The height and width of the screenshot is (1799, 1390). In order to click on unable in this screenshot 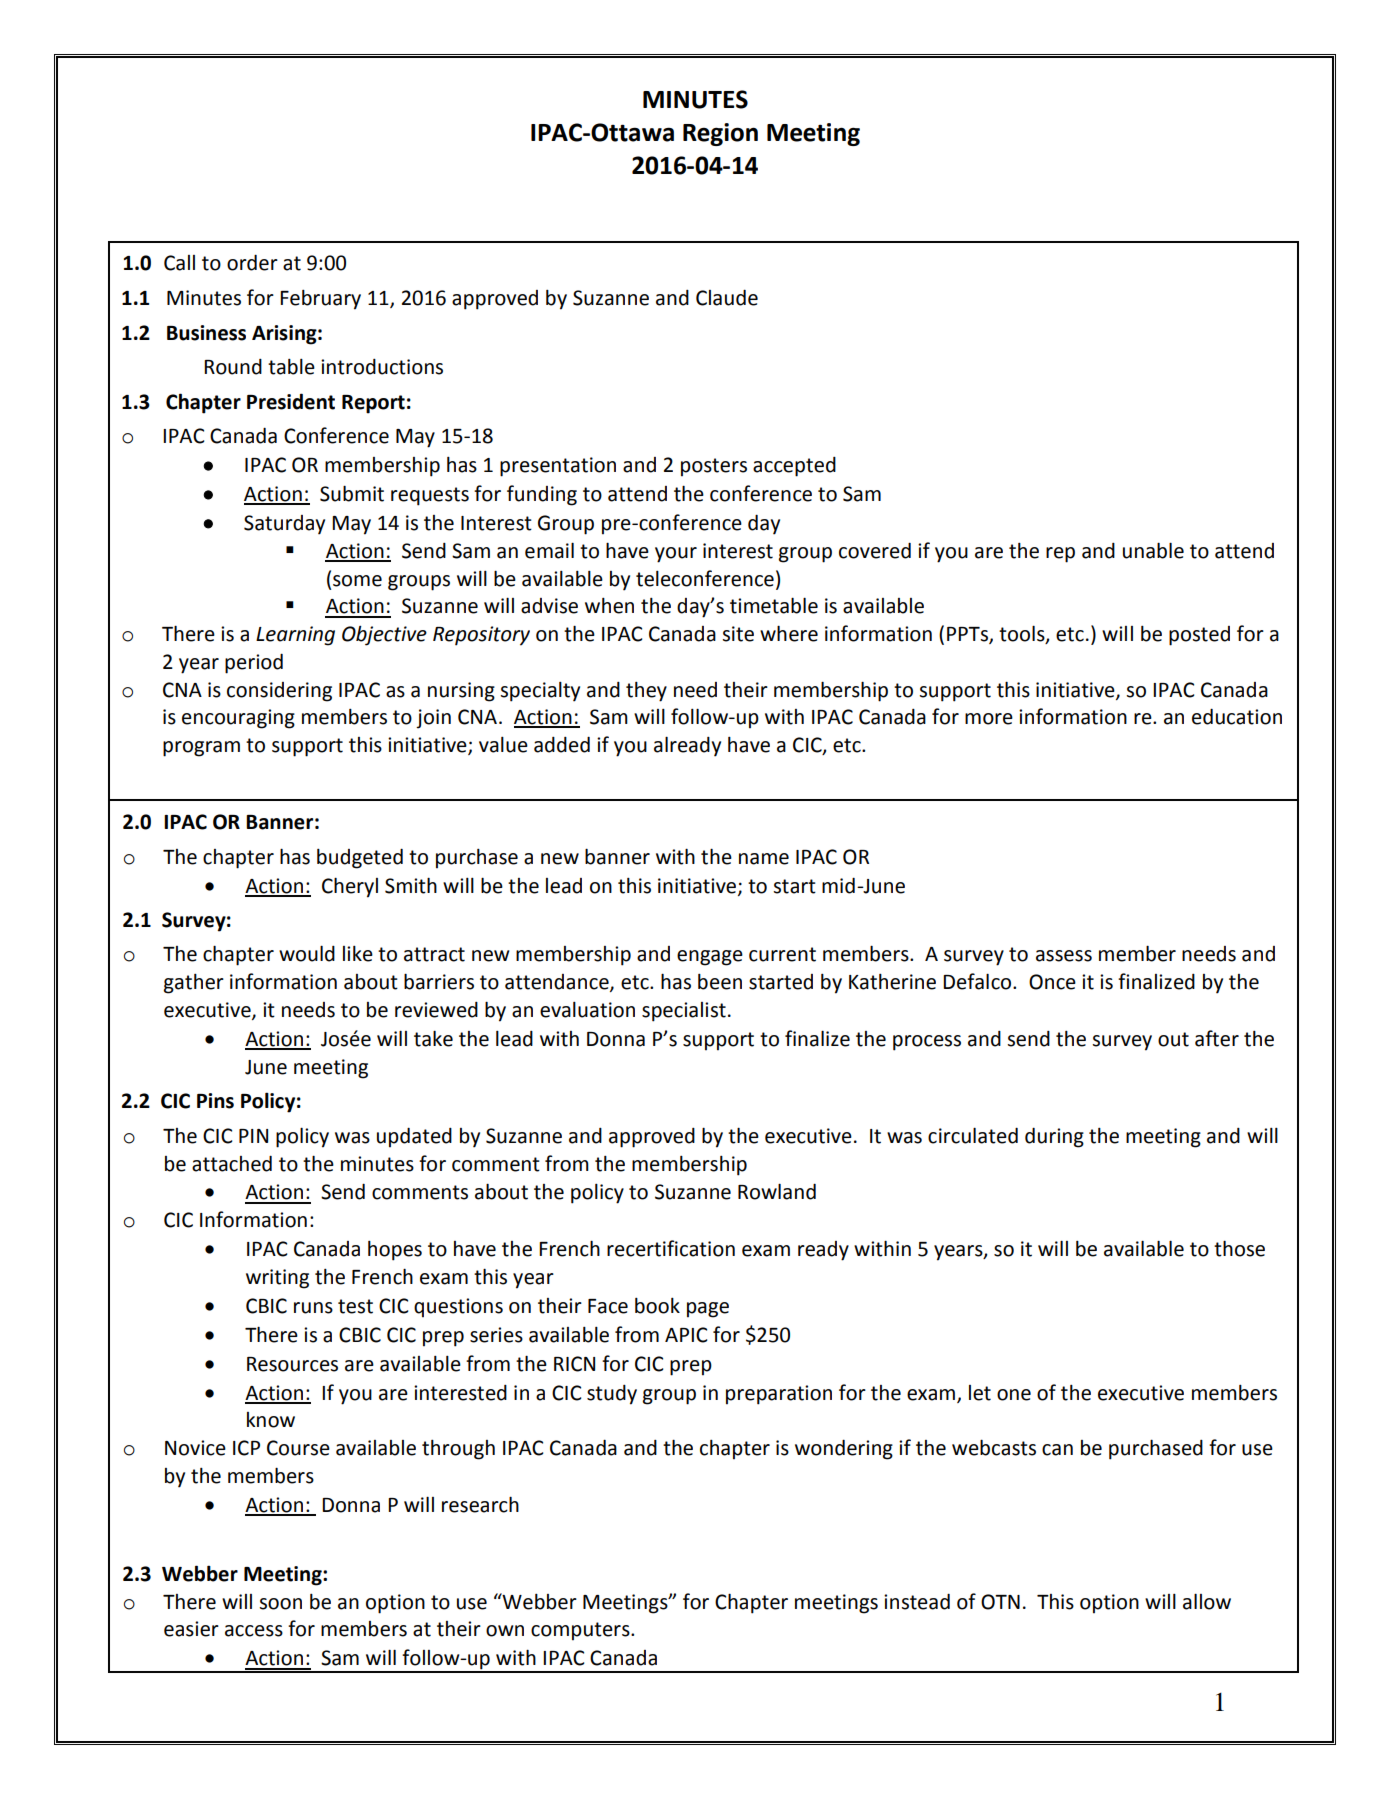, I will do `click(1153, 550)`.
